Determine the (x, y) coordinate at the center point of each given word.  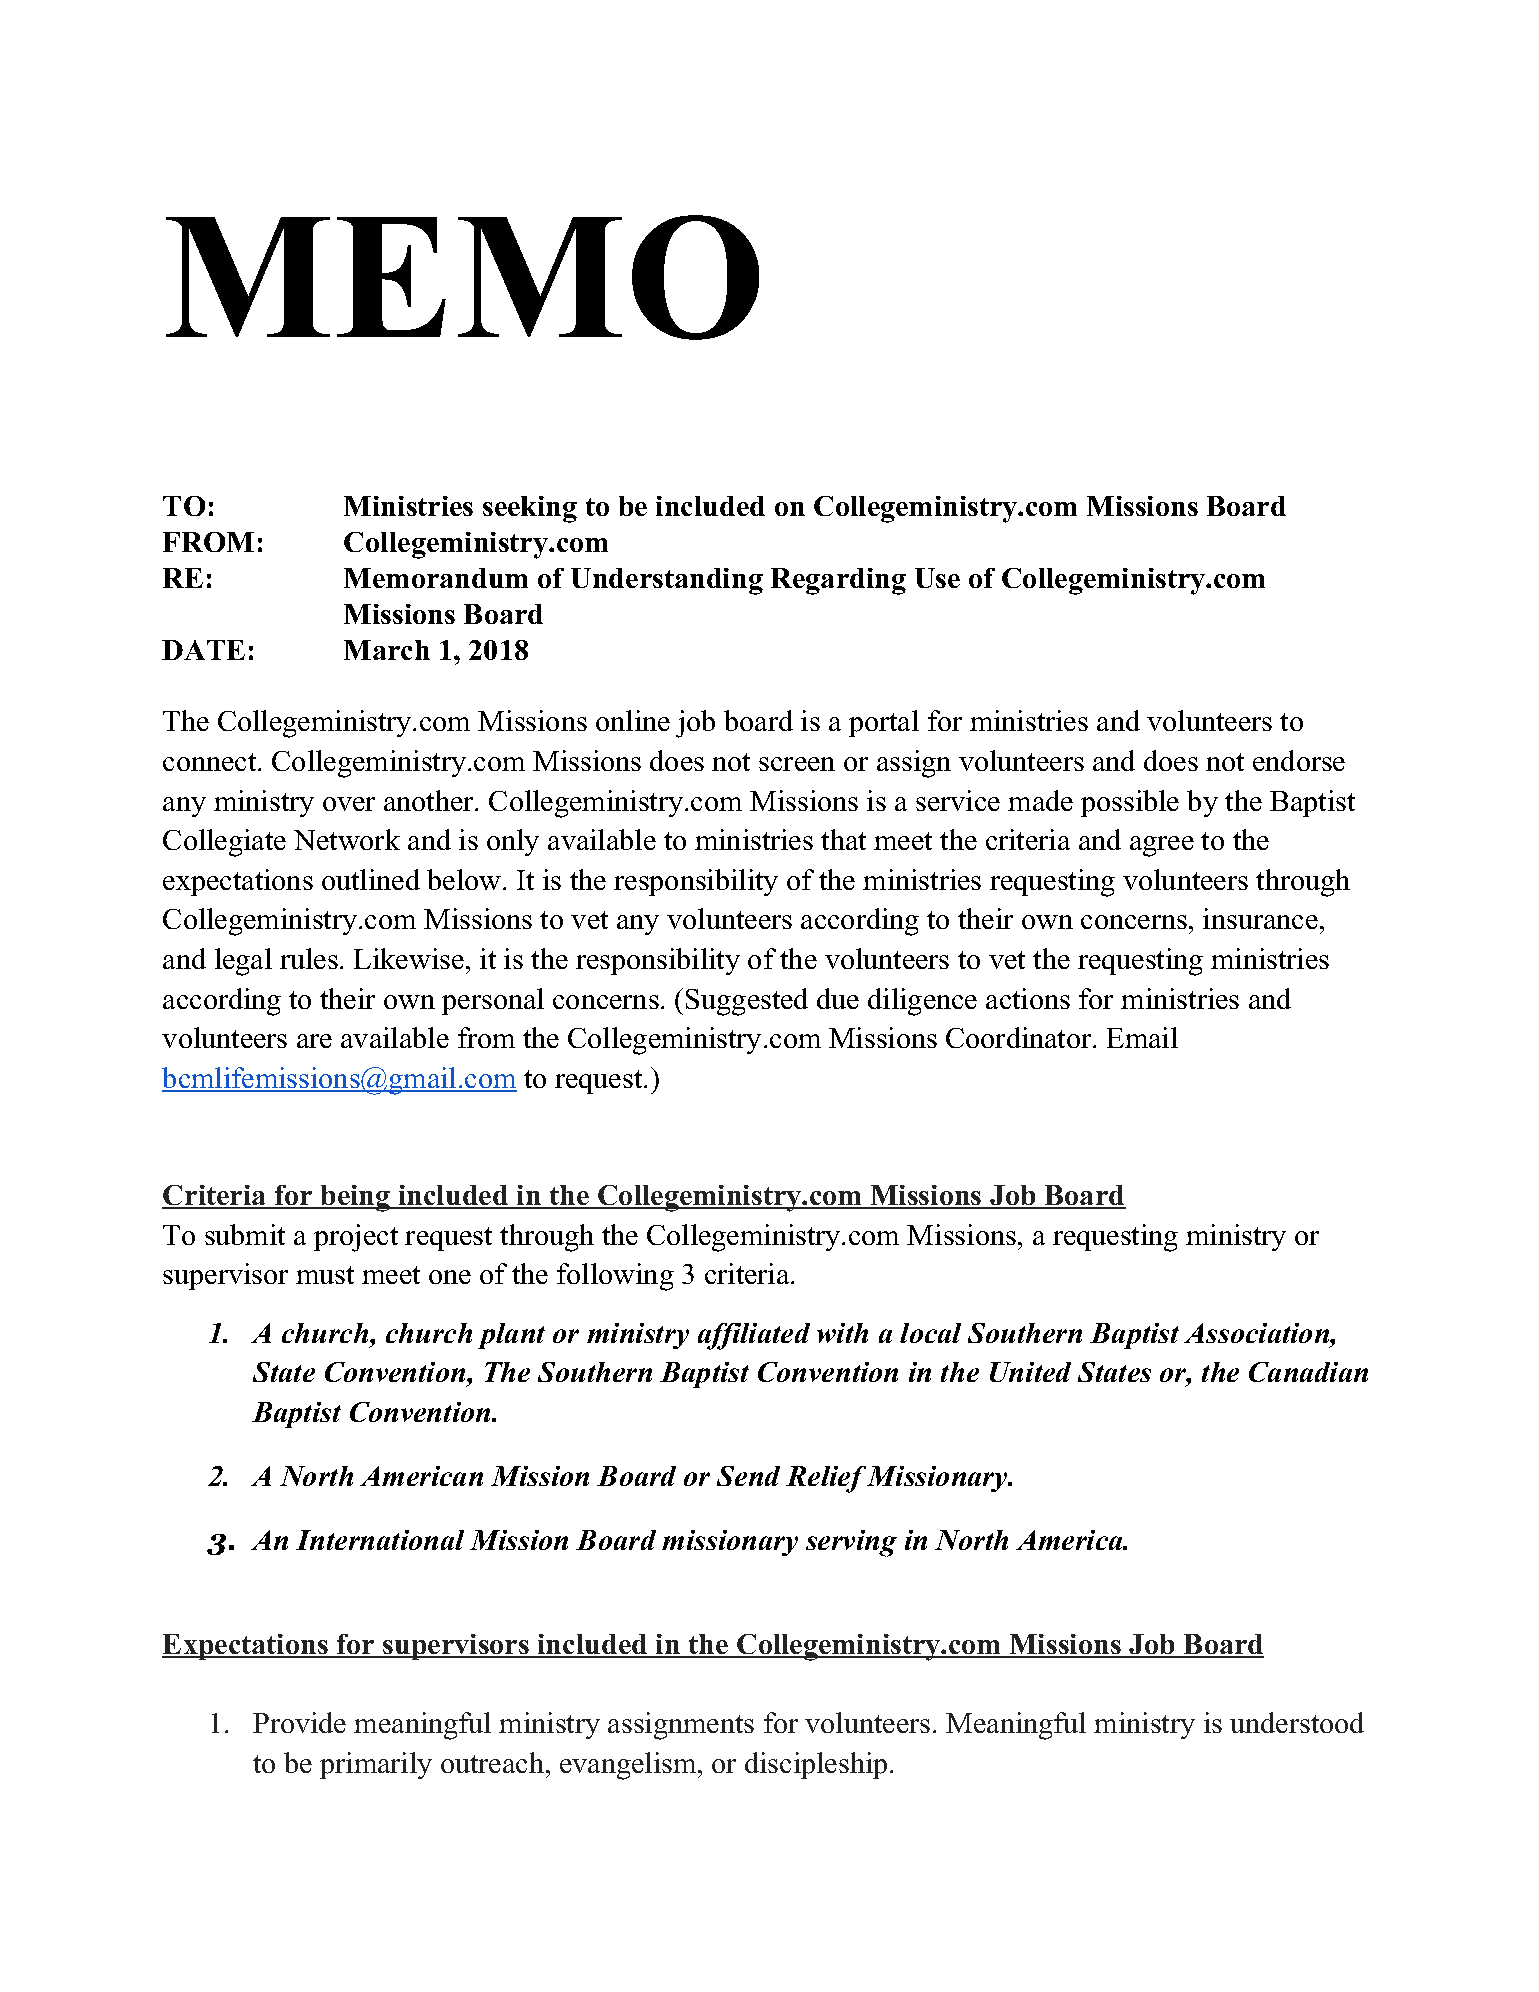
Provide (299, 1722)
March (387, 650)
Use (937, 578)
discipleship (816, 1765)
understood (1297, 1722)
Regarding (838, 581)
